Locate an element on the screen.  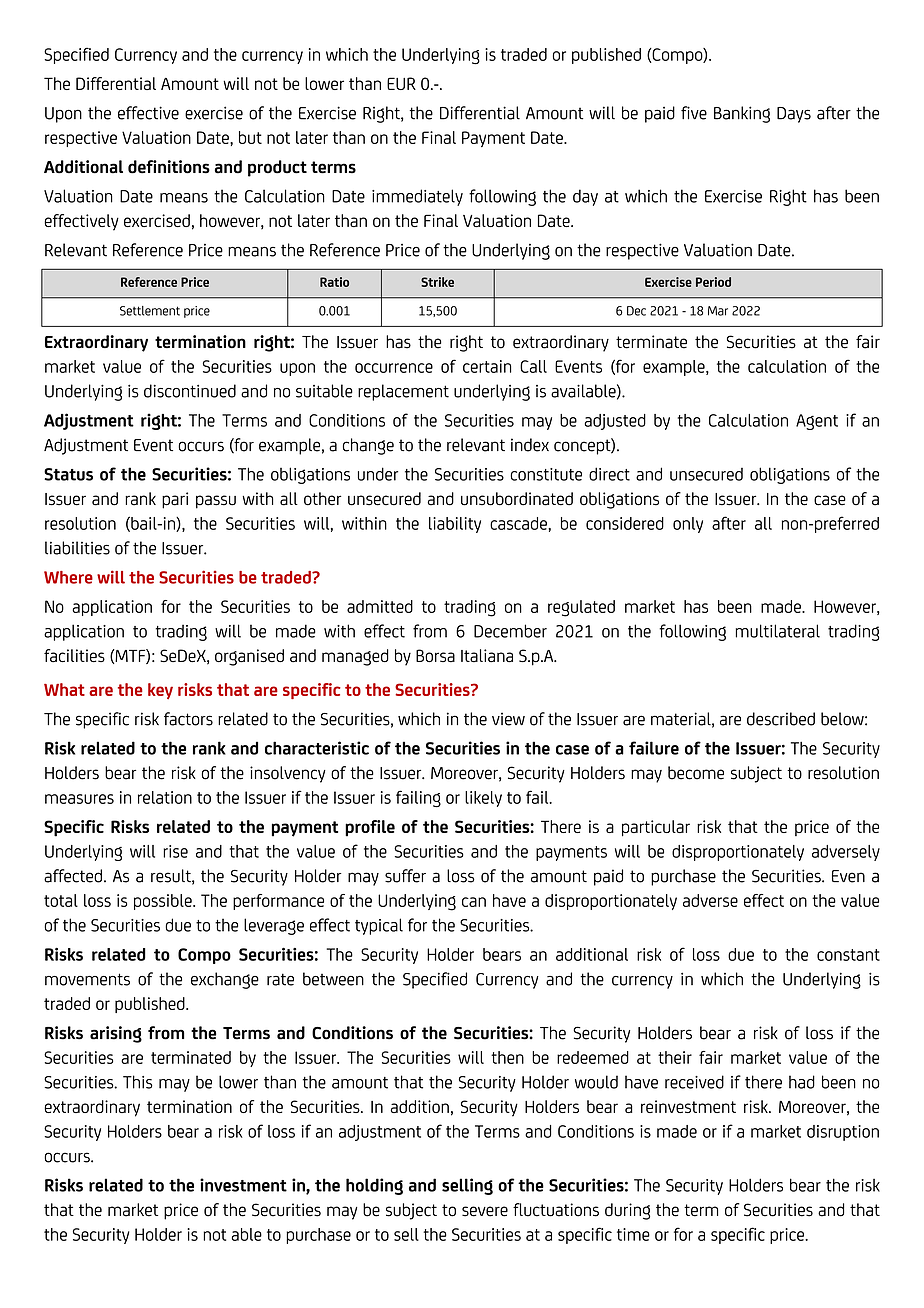
particular is located at coordinates (656, 828).
